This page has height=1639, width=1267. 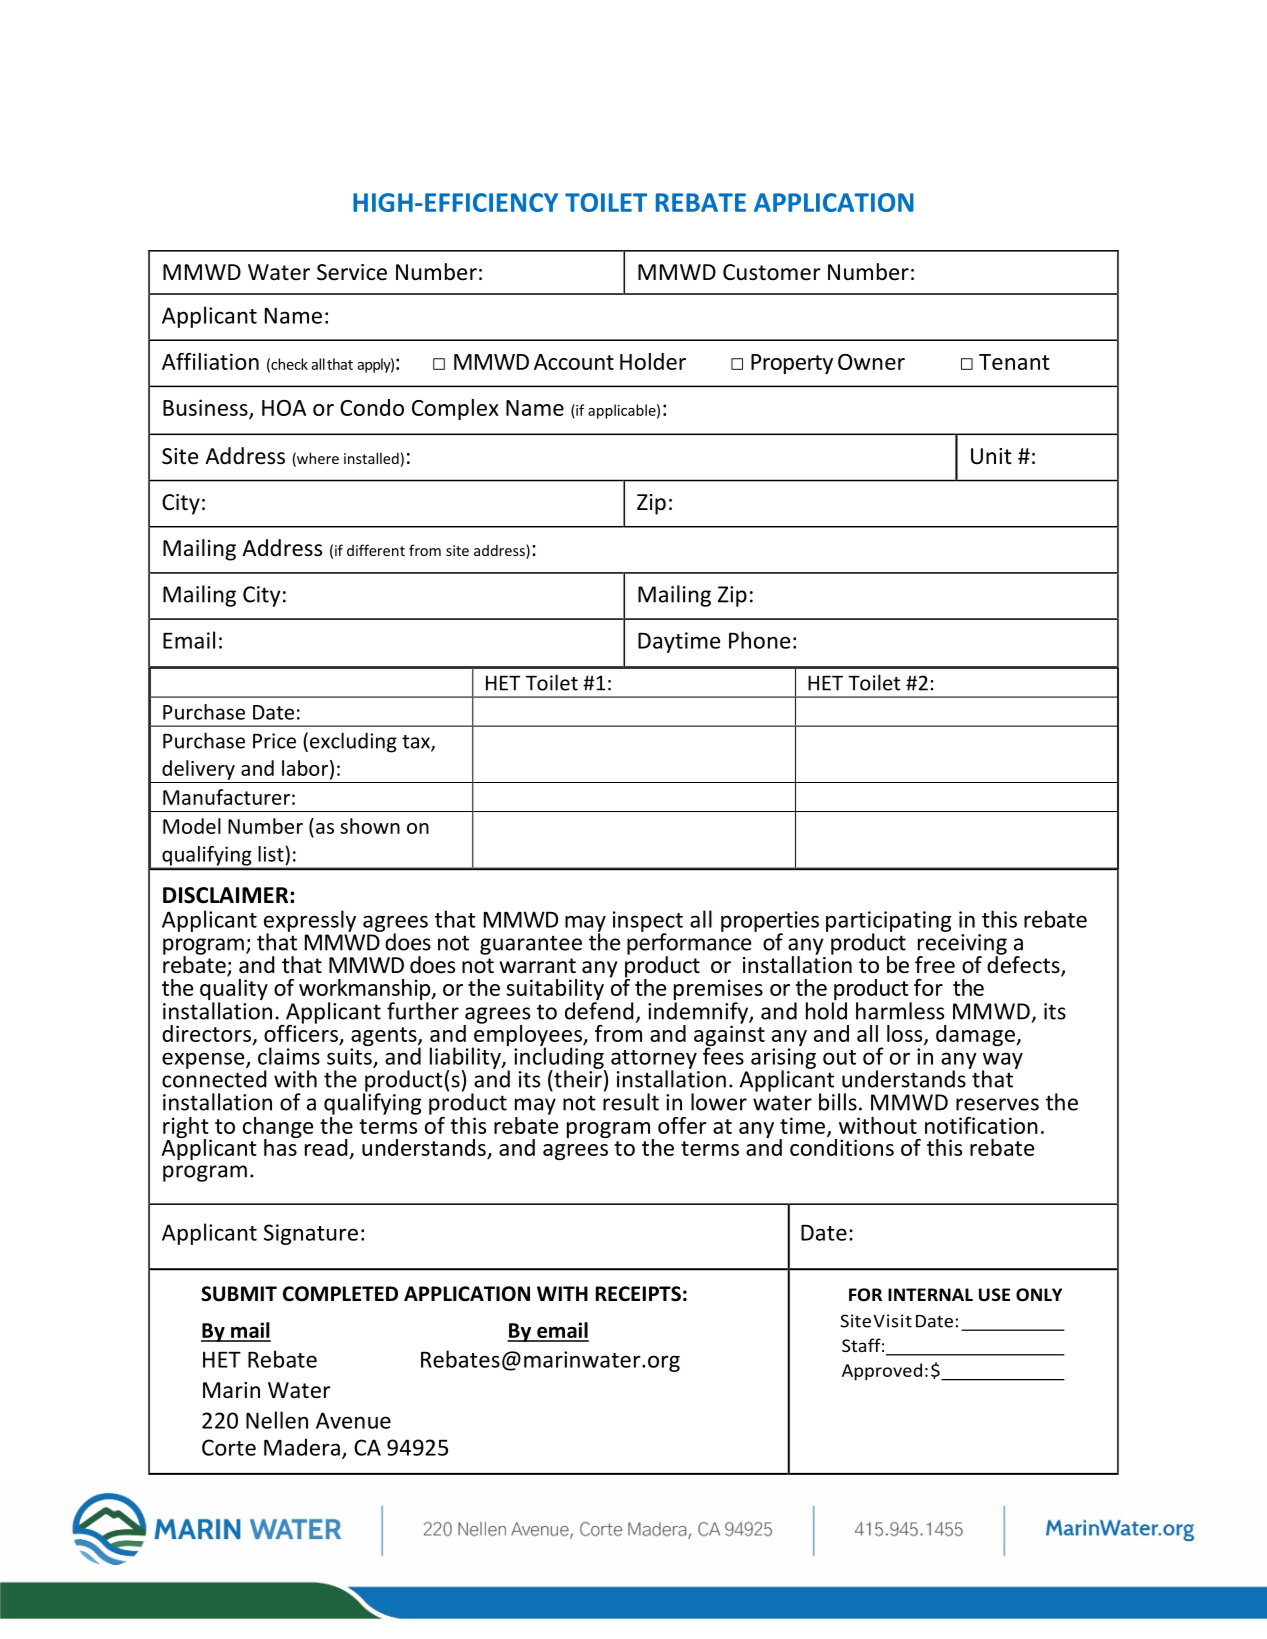 I want to click on list, so click(x=272, y=854).
